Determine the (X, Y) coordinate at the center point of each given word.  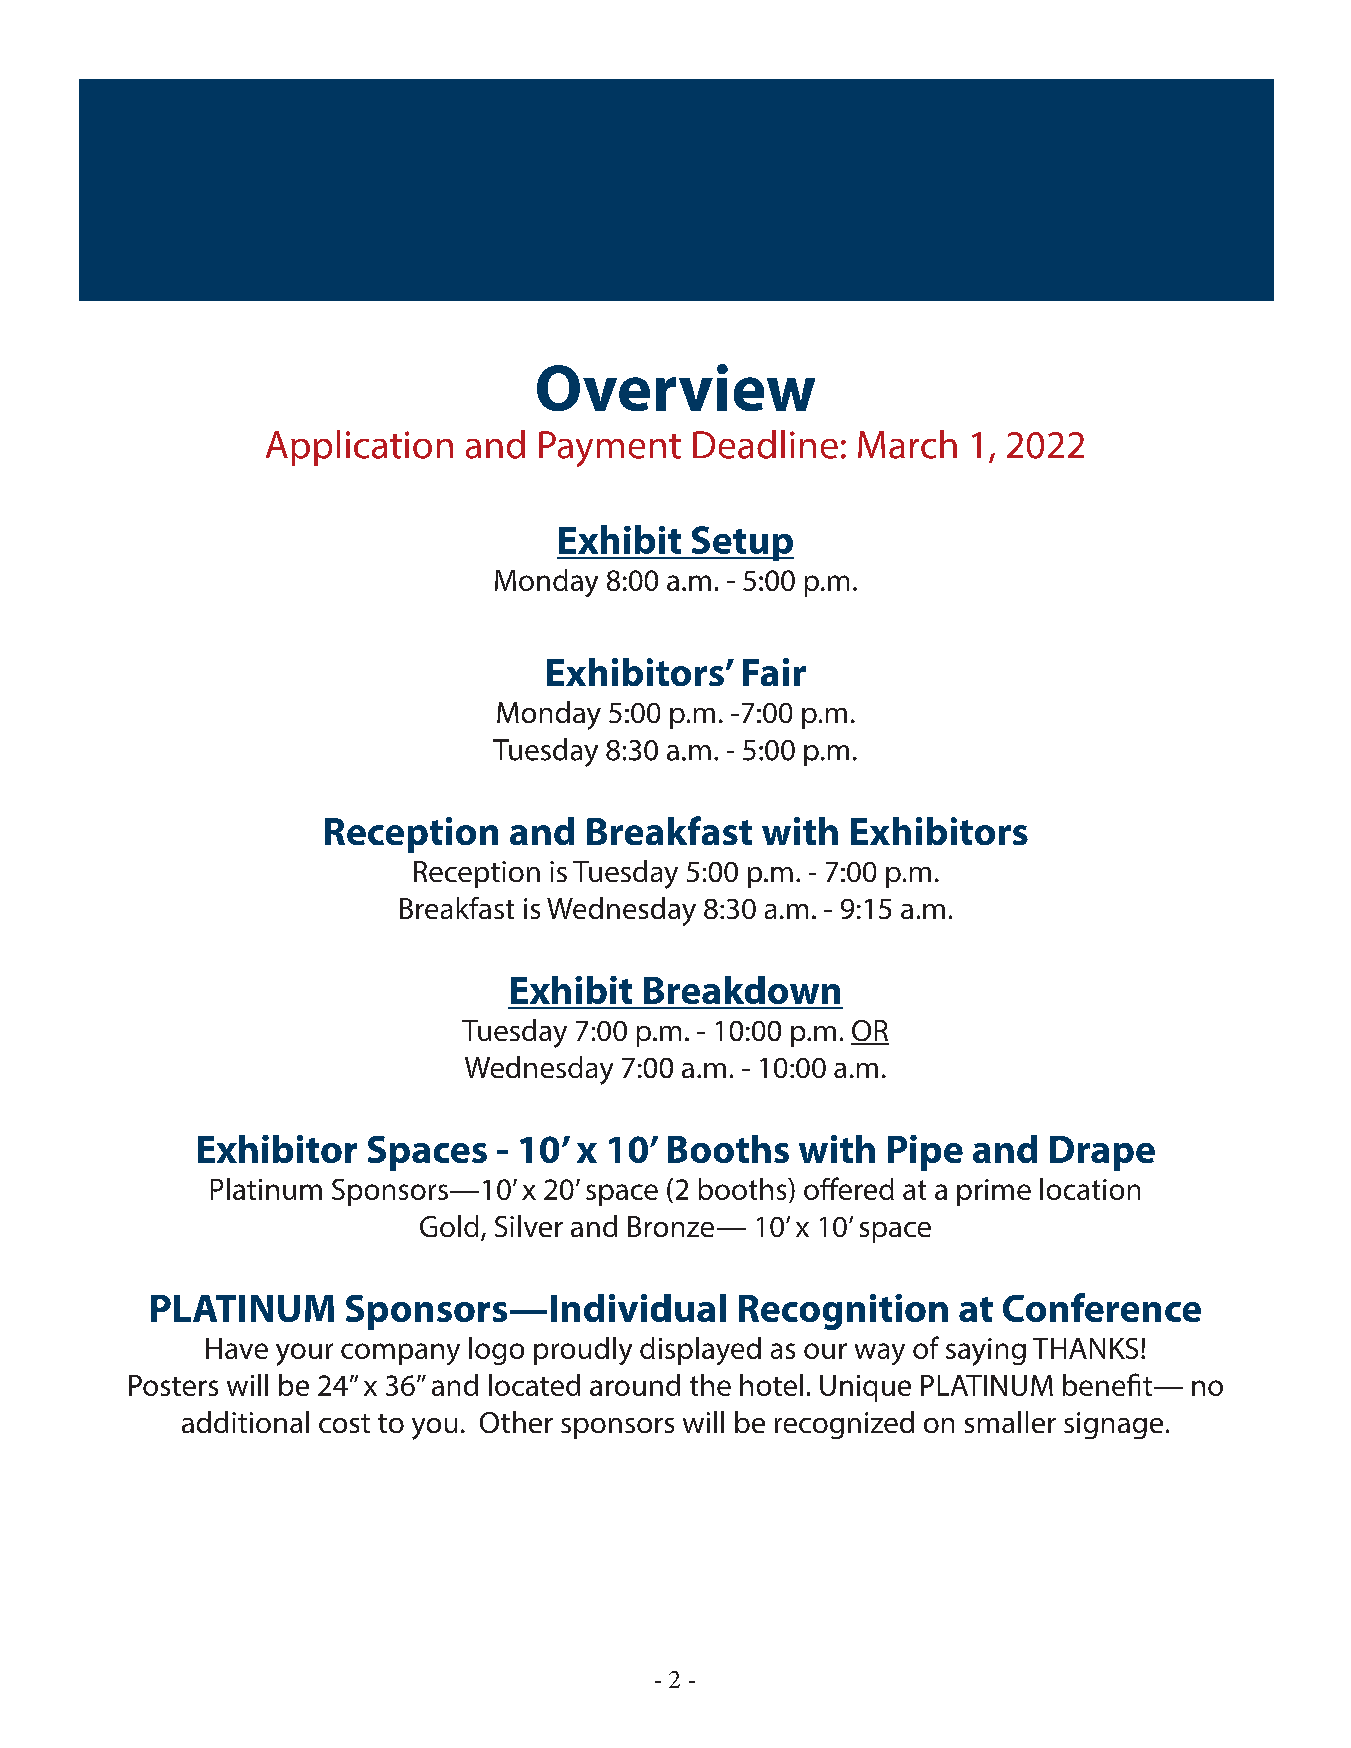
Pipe (925, 1153)
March (907, 444)
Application (359, 448)
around (635, 1385)
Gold (449, 1226)
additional (245, 1422)
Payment (610, 449)
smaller (1010, 1422)
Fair (774, 672)
